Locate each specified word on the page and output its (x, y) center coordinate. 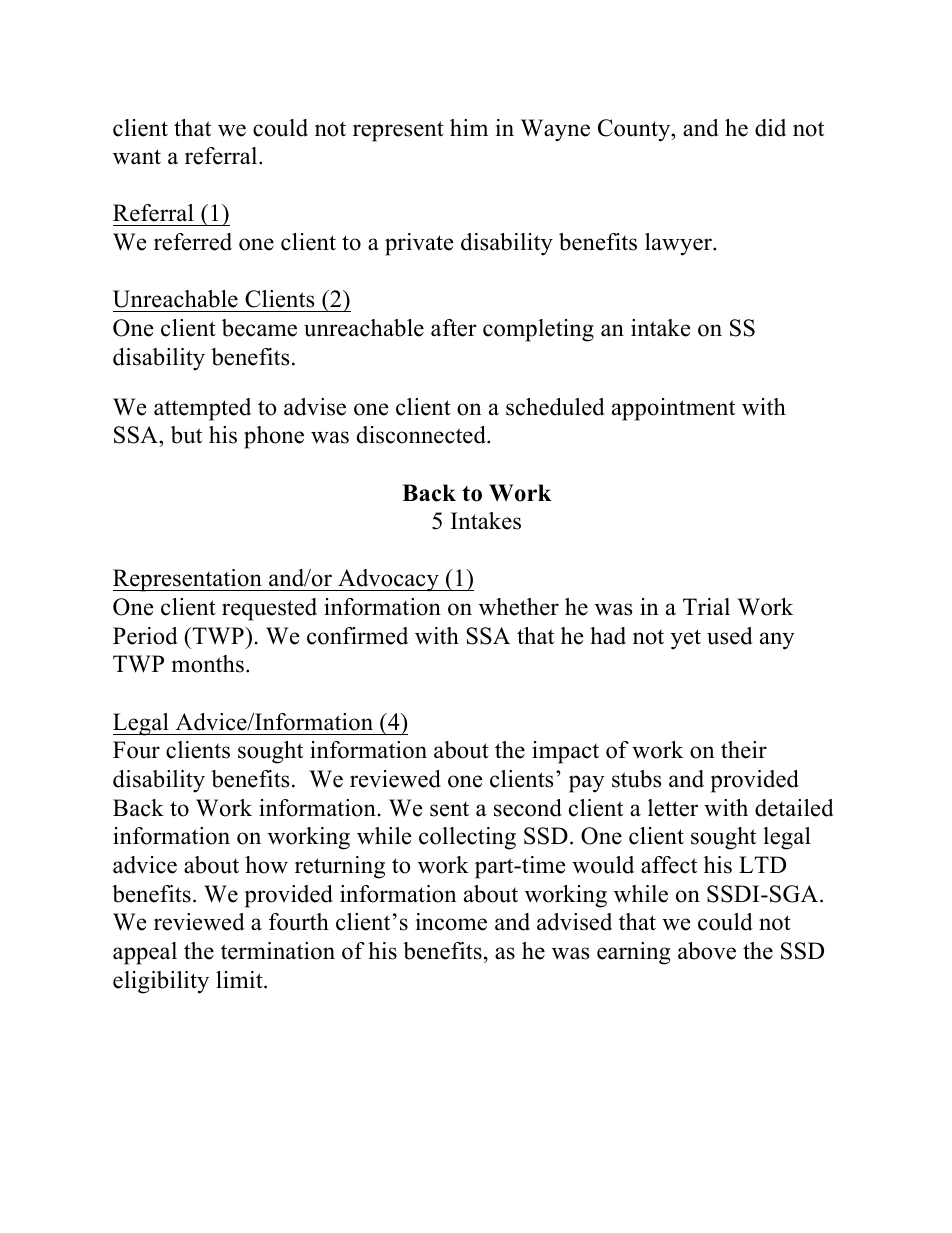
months (208, 664)
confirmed (357, 636)
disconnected (422, 435)
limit (240, 979)
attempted (202, 409)
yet (686, 639)
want (137, 157)
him (469, 127)
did (770, 128)
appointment (673, 409)
